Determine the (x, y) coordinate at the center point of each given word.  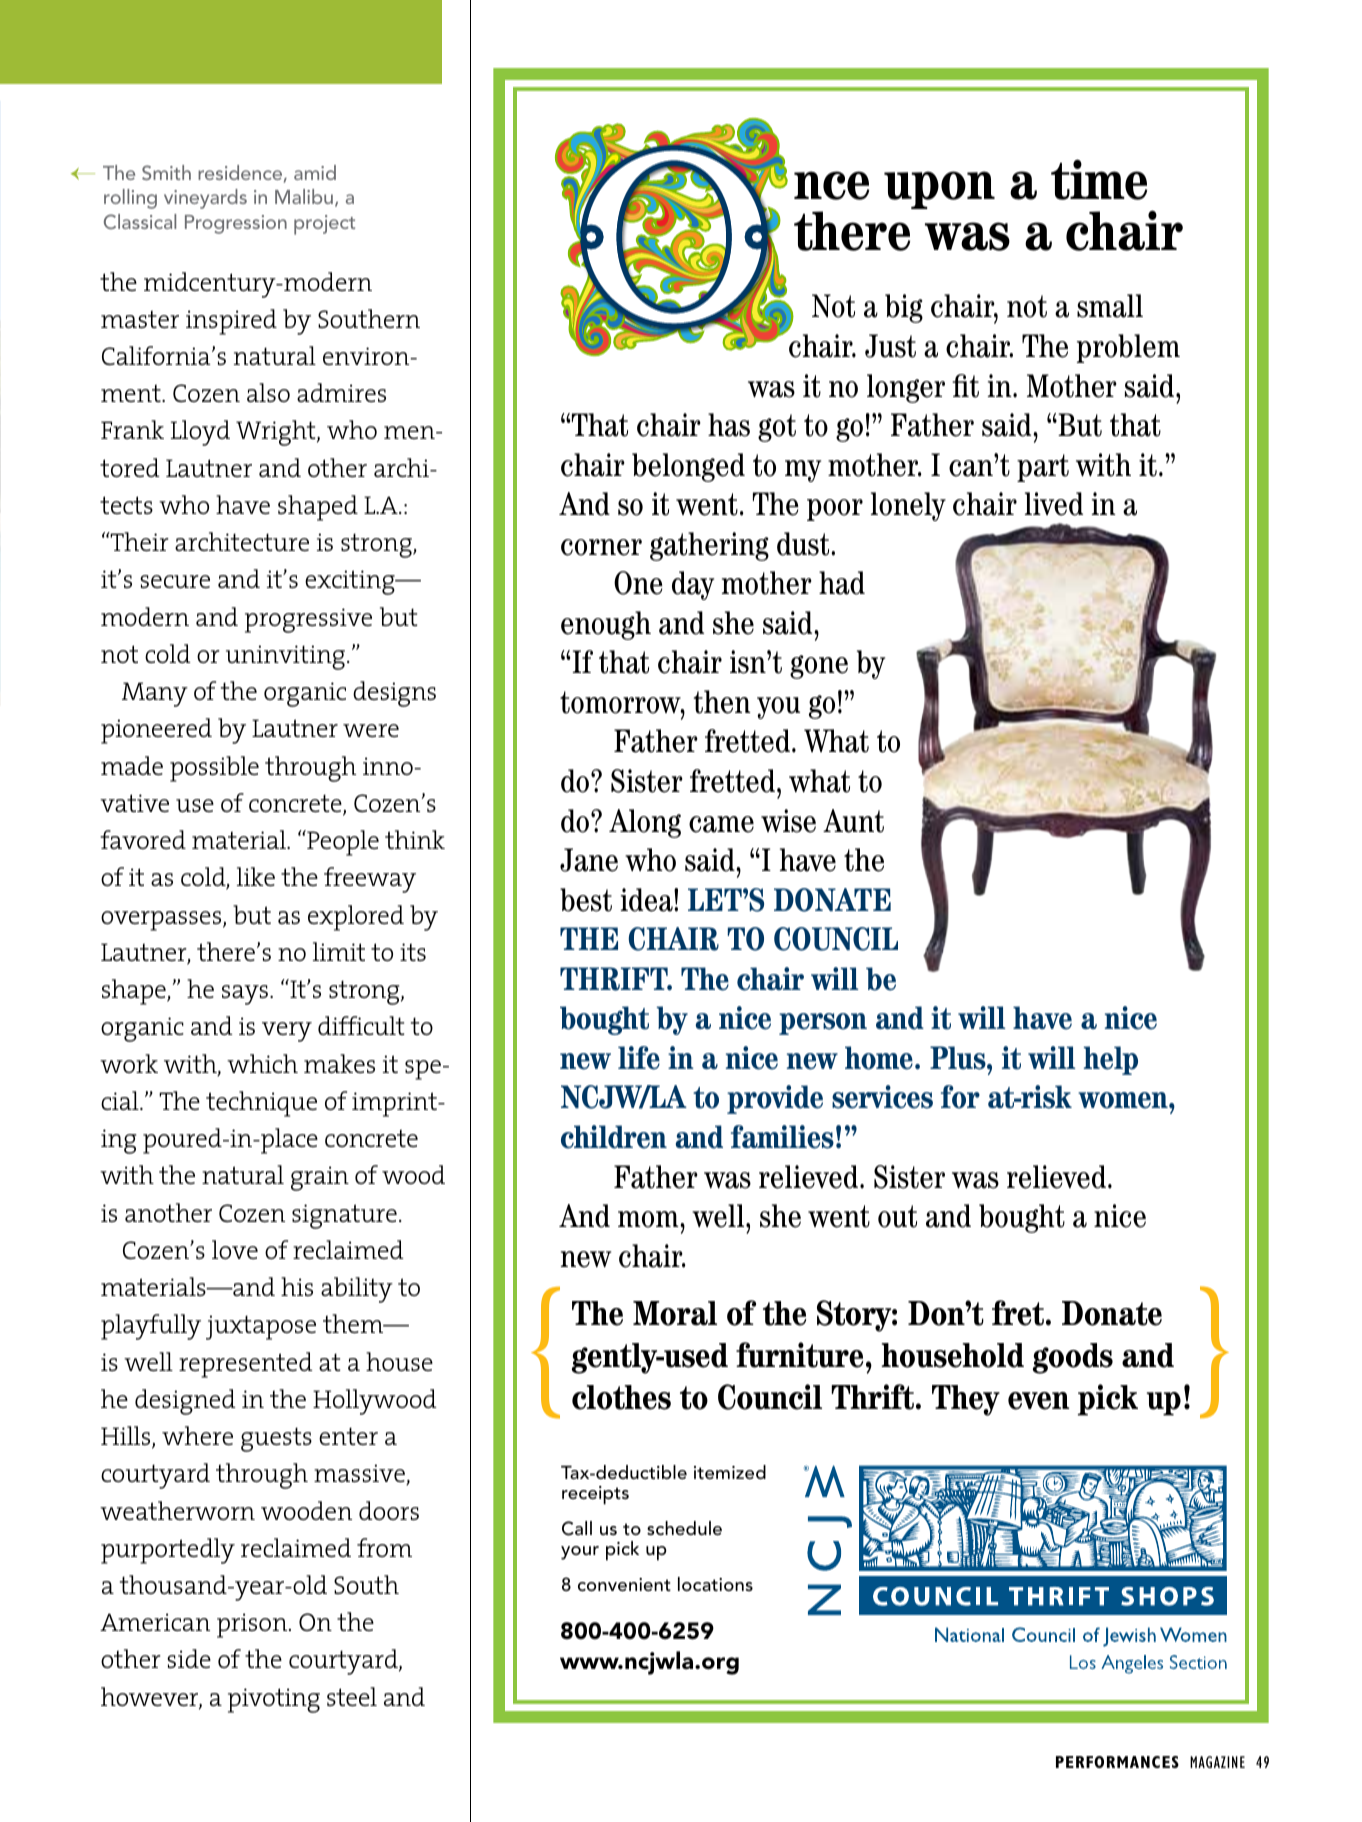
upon (939, 190)
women (1124, 1100)
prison (253, 1625)
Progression (236, 224)
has (729, 425)
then (722, 702)
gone (819, 667)
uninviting (285, 657)
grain (320, 1178)
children (614, 1137)
